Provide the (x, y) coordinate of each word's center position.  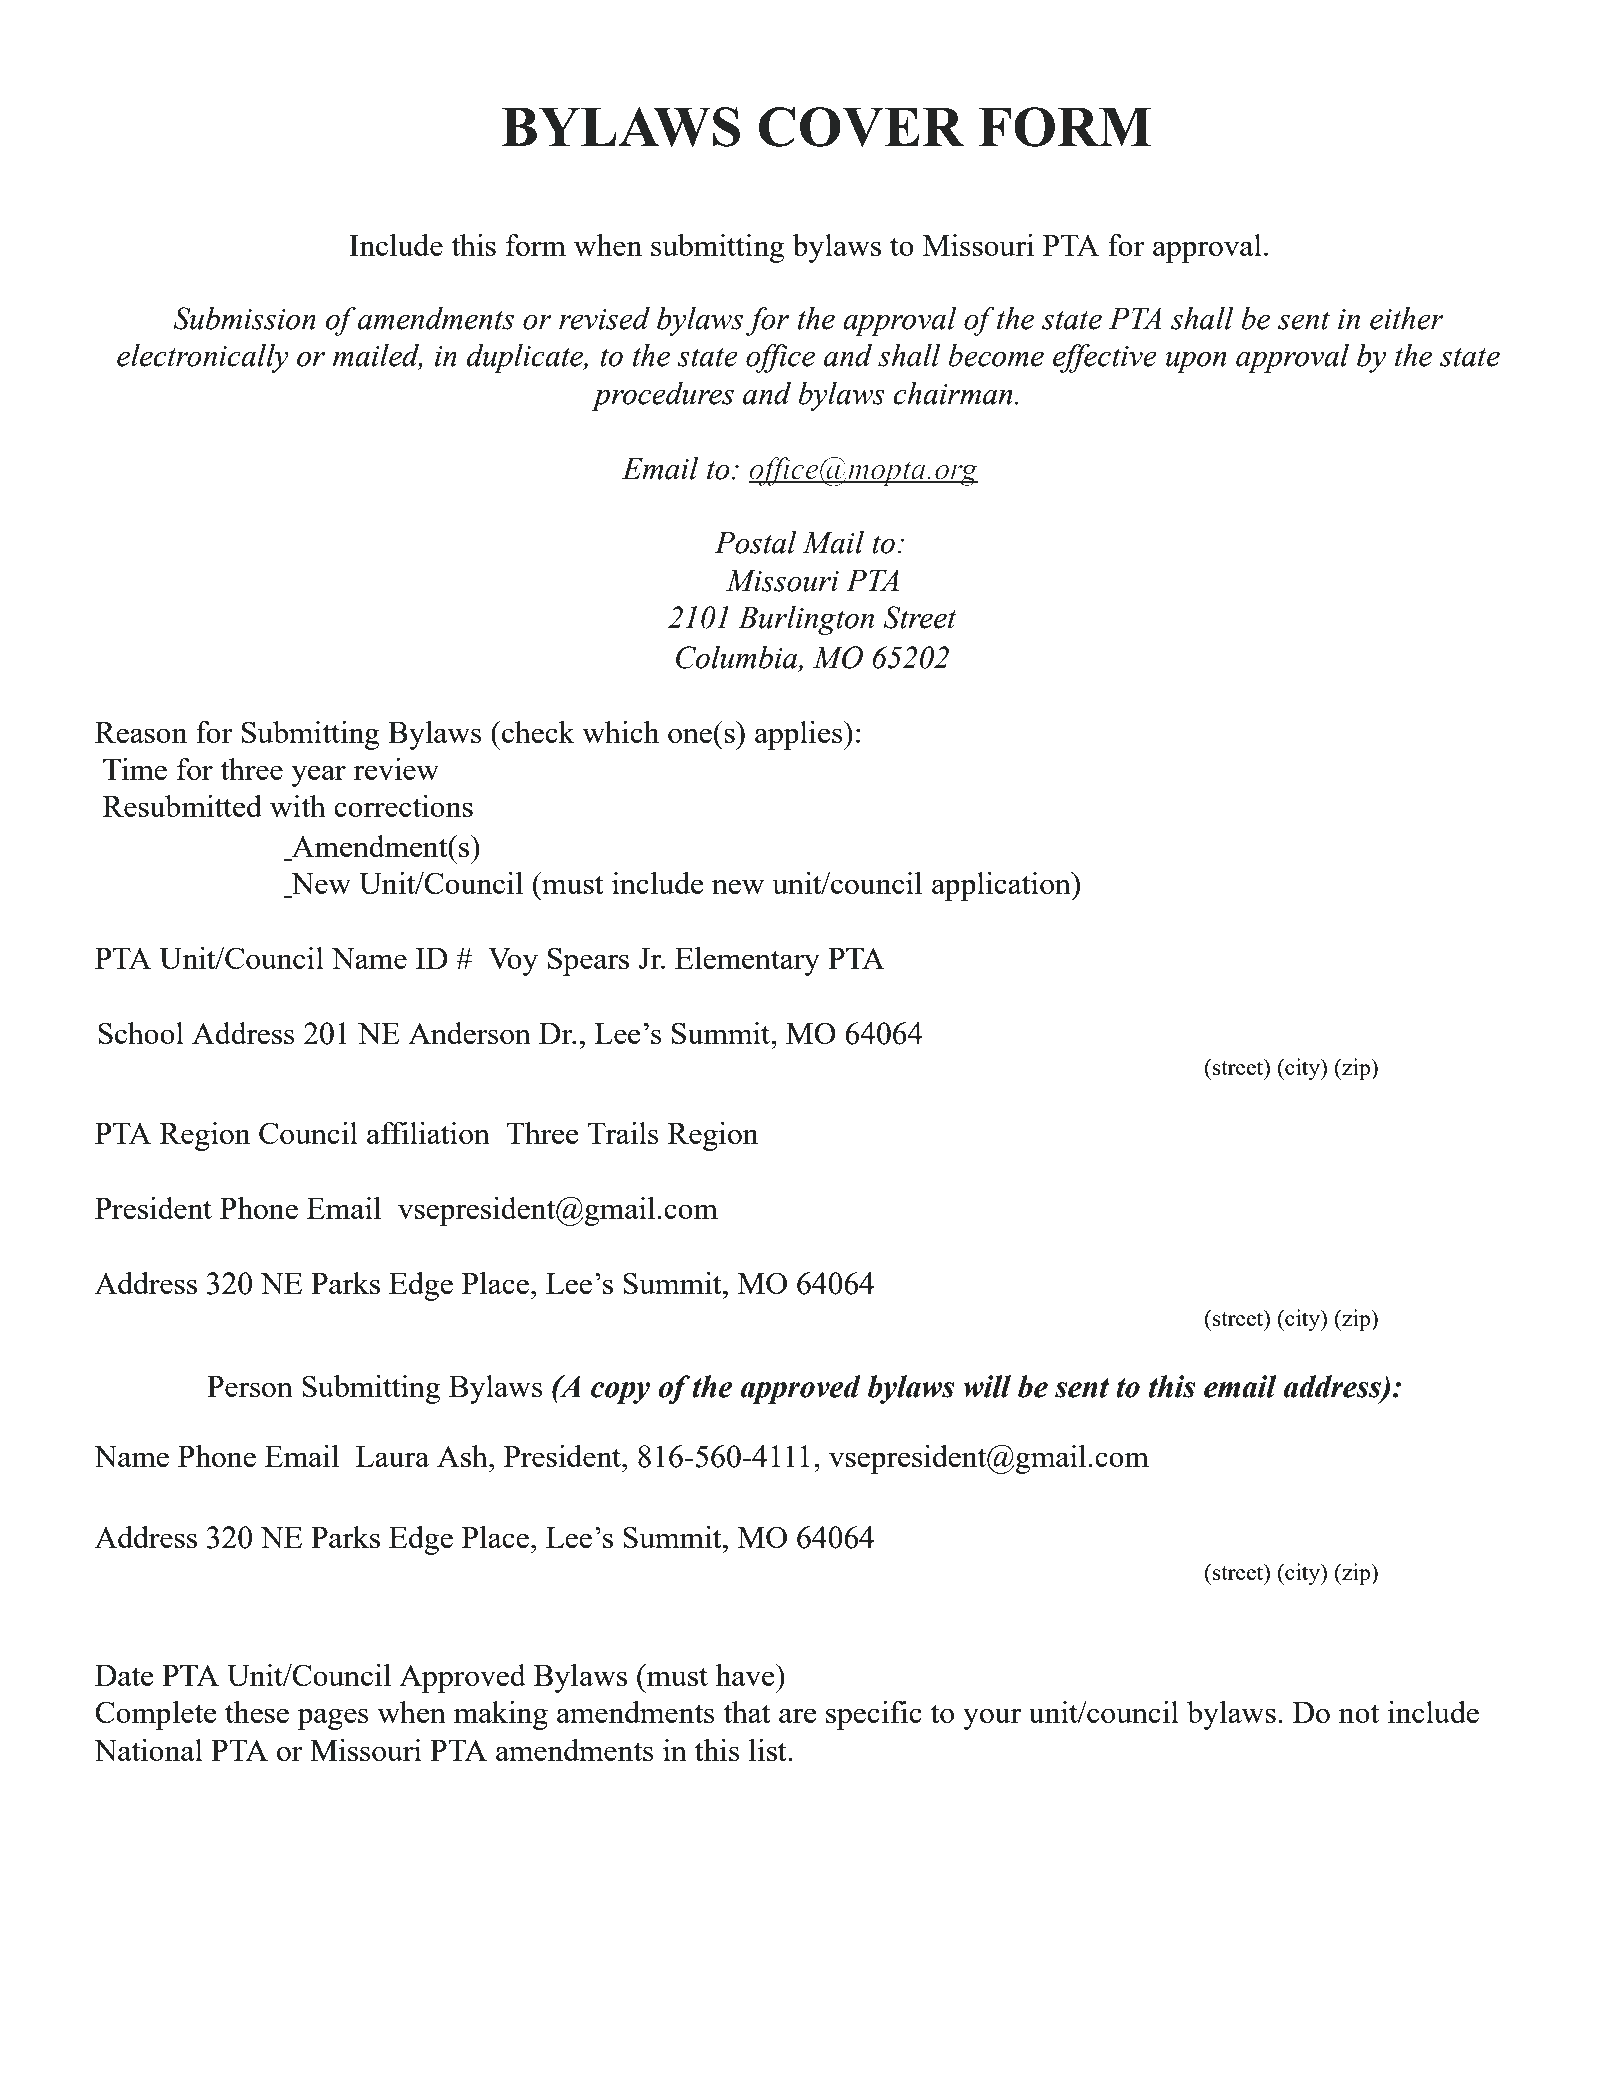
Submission (244, 318)
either (1407, 318)
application (1002, 886)
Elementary (747, 961)
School (141, 1033)
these (257, 1712)
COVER (861, 127)
